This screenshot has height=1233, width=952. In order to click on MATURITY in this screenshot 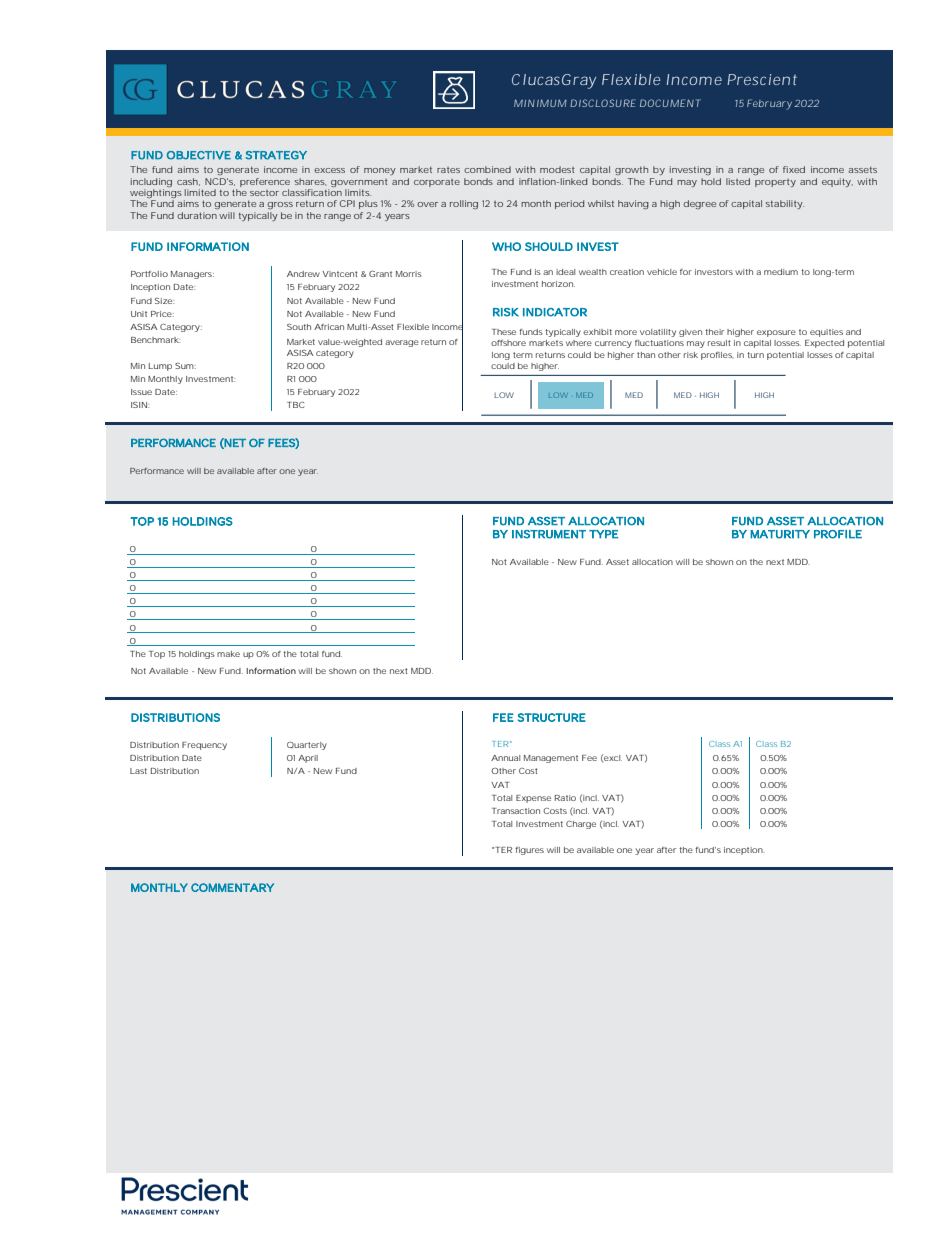, I will do `click(780, 534)`.
